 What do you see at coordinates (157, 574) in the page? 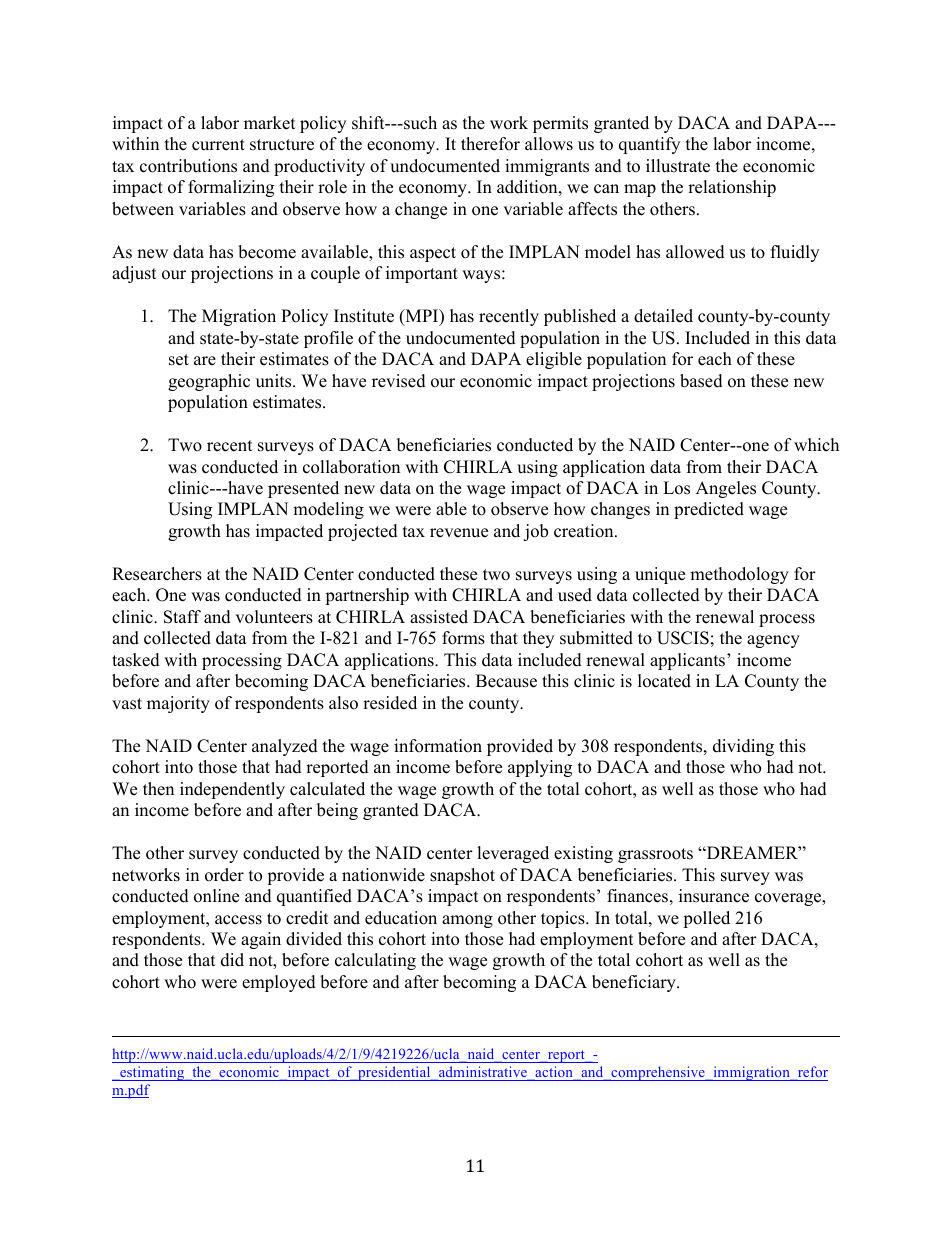
I see `Researchers` at bounding box center [157, 574].
